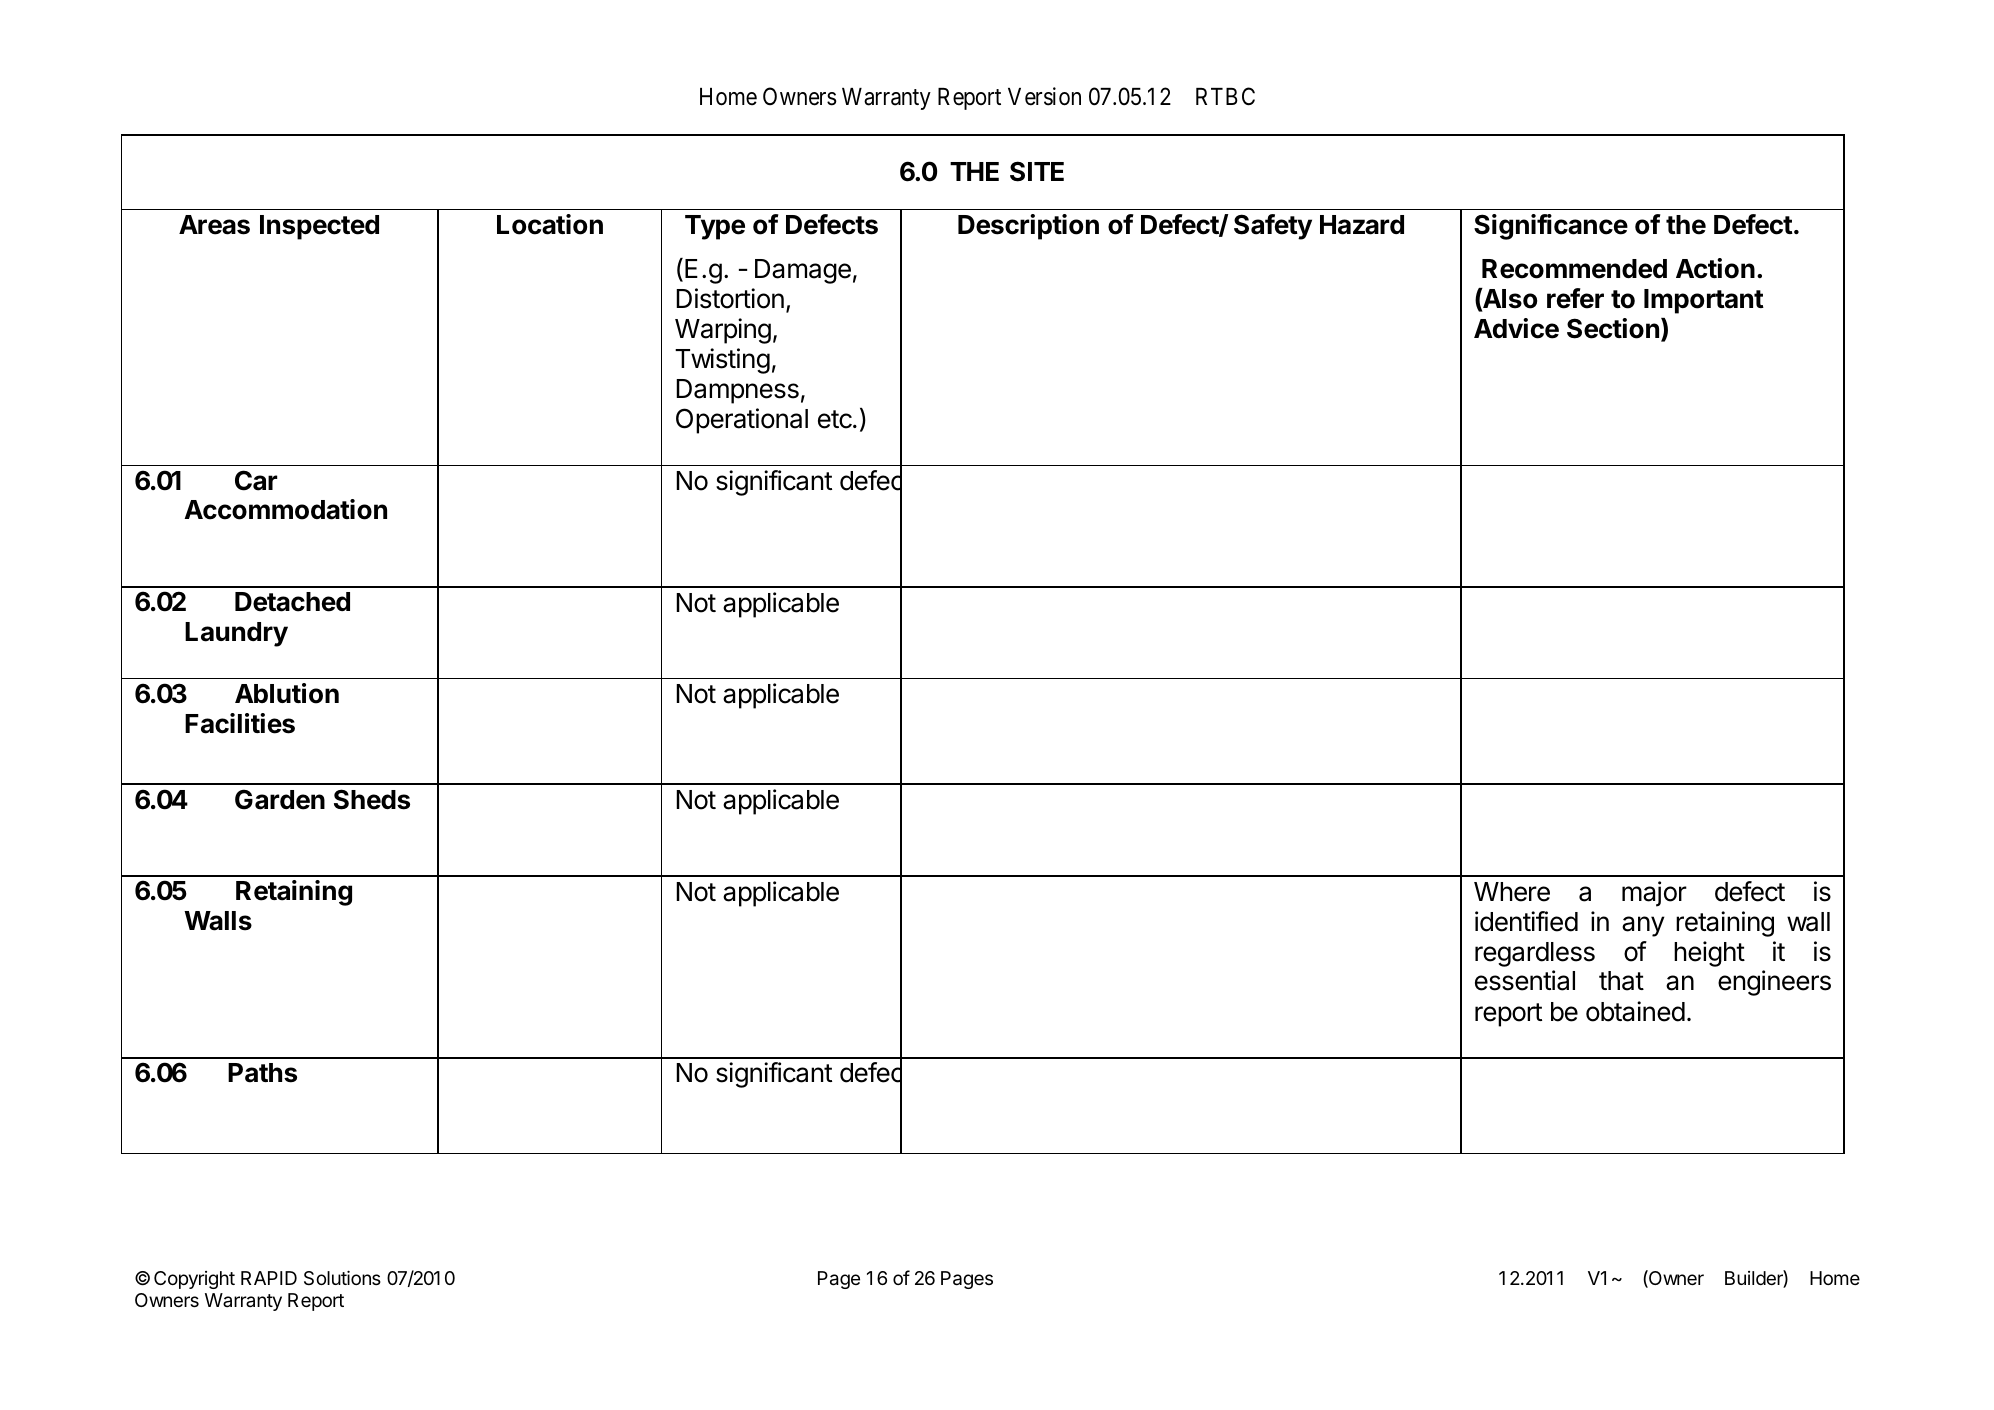 The image size is (1994, 1410). What do you see at coordinates (836, 419) in the page?
I see `etc` at bounding box center [836, 419].
